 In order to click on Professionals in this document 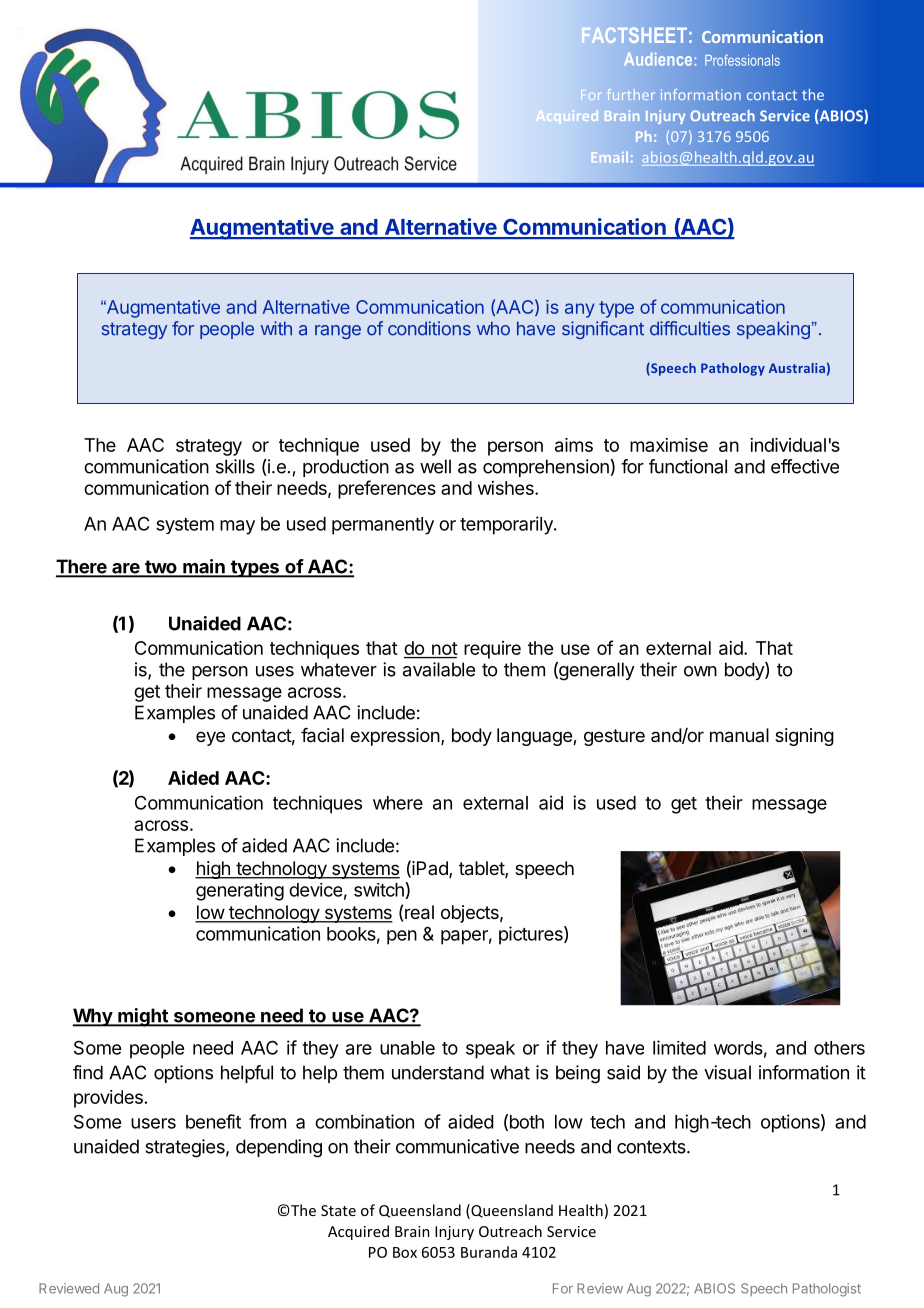, I will do `click(742, 60)`.
